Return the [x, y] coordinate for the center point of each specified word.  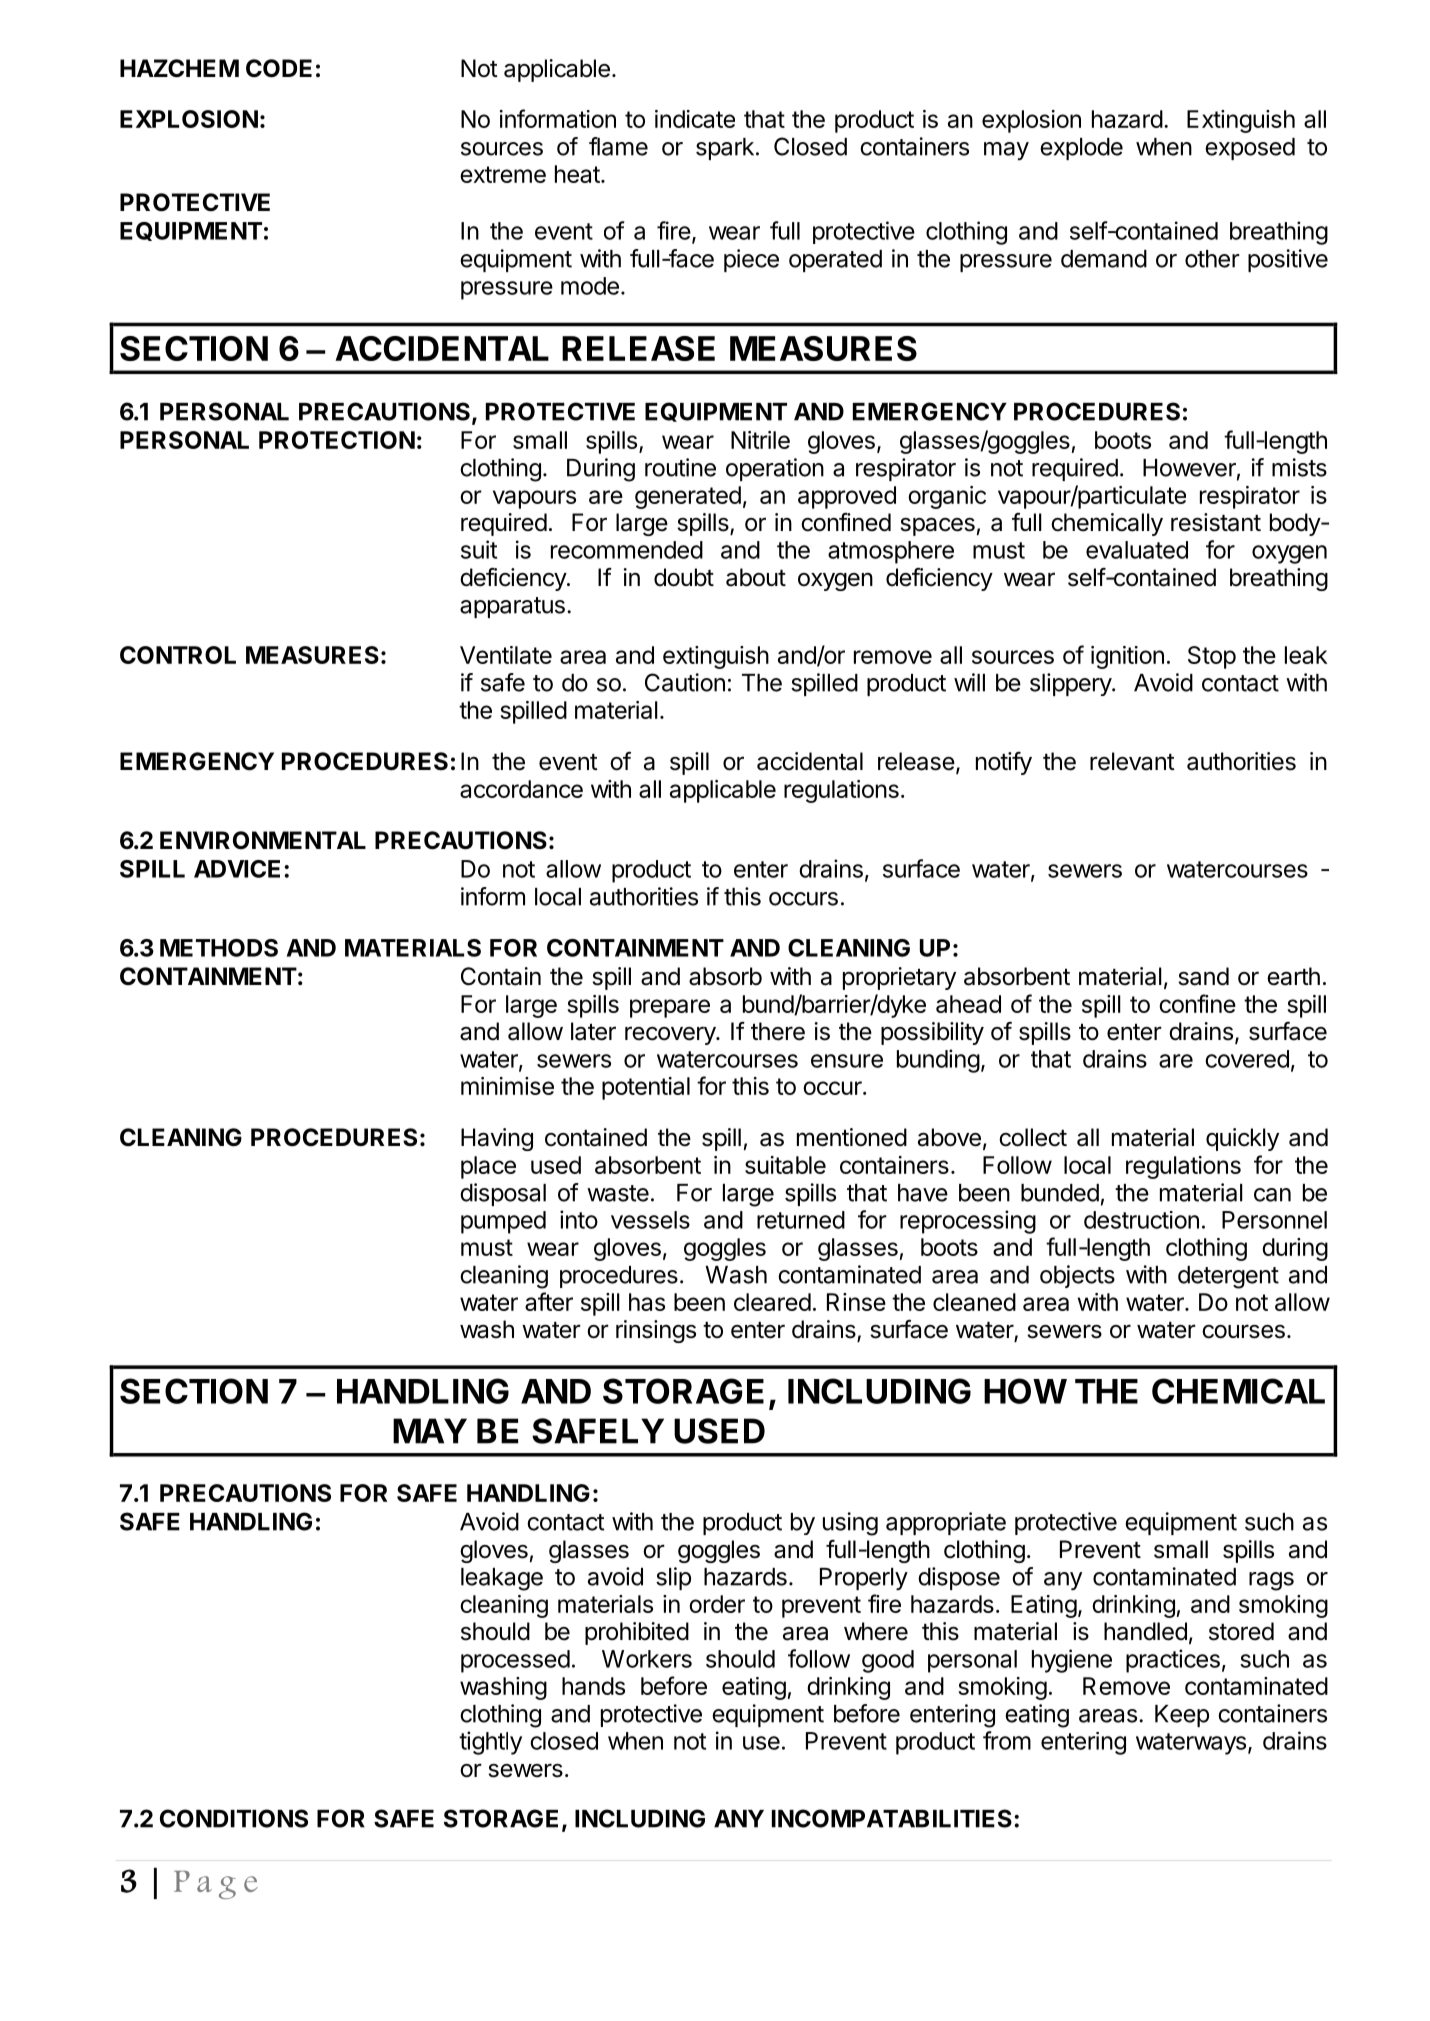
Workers [647, 1659]
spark [725, 149]
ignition [1127, 657]
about [756, 577]
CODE [279, 68]
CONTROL [178, 655]
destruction [1141, 1220]
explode [1081, 149]
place [488, 1167]
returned [801, 1220]
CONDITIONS [234, 1818]
